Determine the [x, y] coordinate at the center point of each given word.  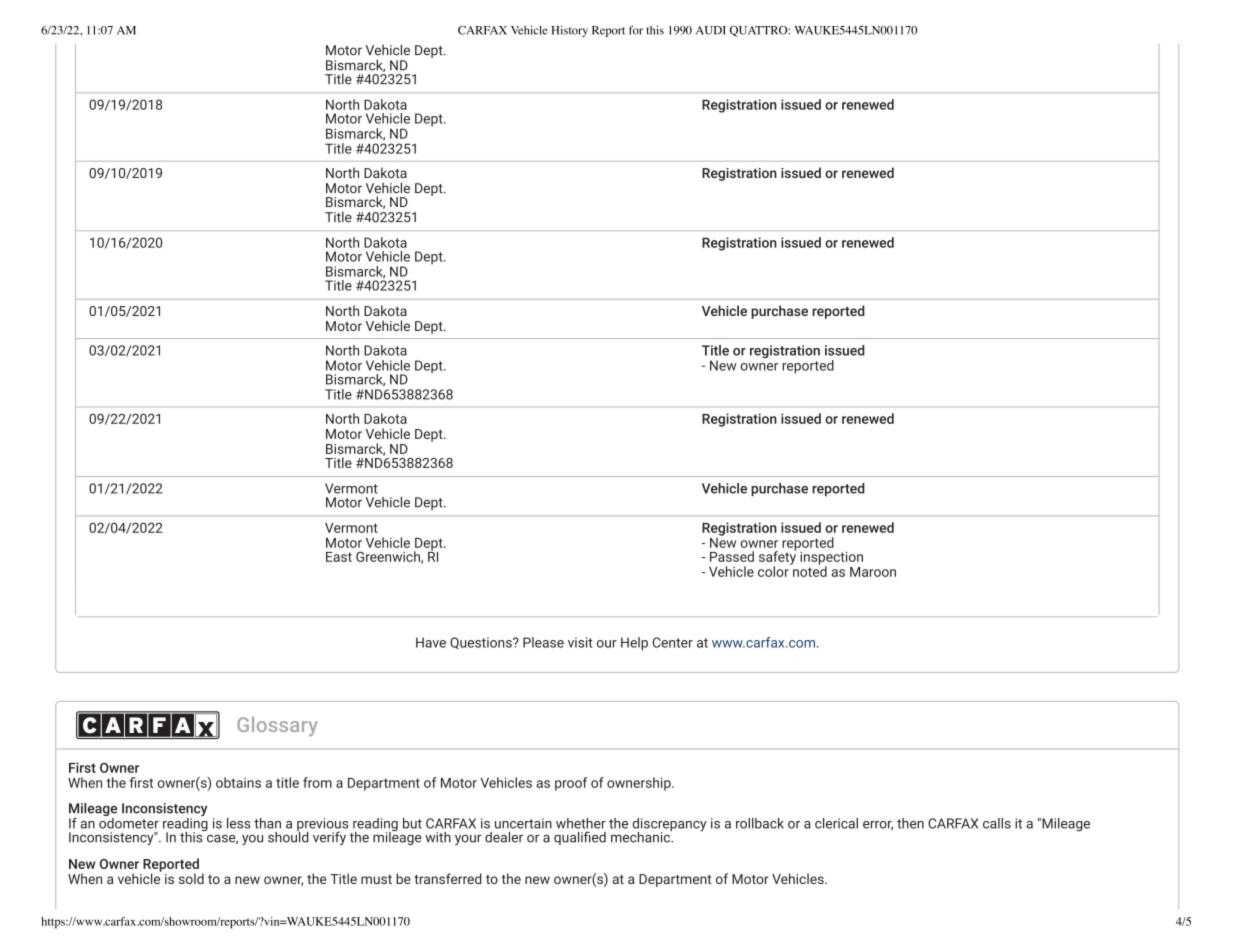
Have [431, 642]
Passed [732, 556]
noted [809, 570]
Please [543, 642]
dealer [504, 837]
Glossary [277, 726]
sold [191, 878]
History [569, 31]
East [339, 557]
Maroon [873, 572]
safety [777, 558]
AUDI [711, 30]
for [636, 30]
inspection [831, 559]
